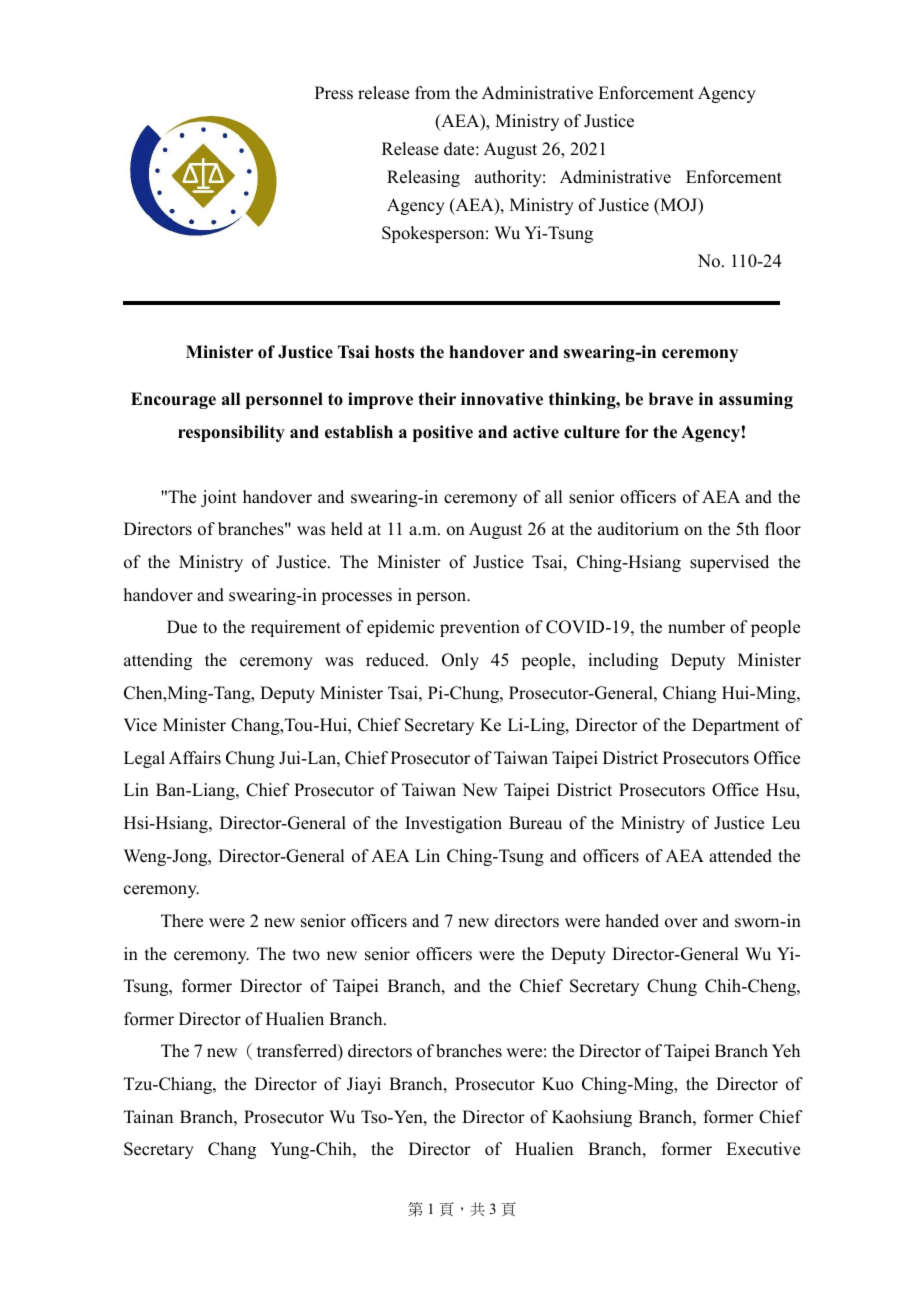 The width and height of the document is (924, 1308). I want to click on two, so click(306, 955).
